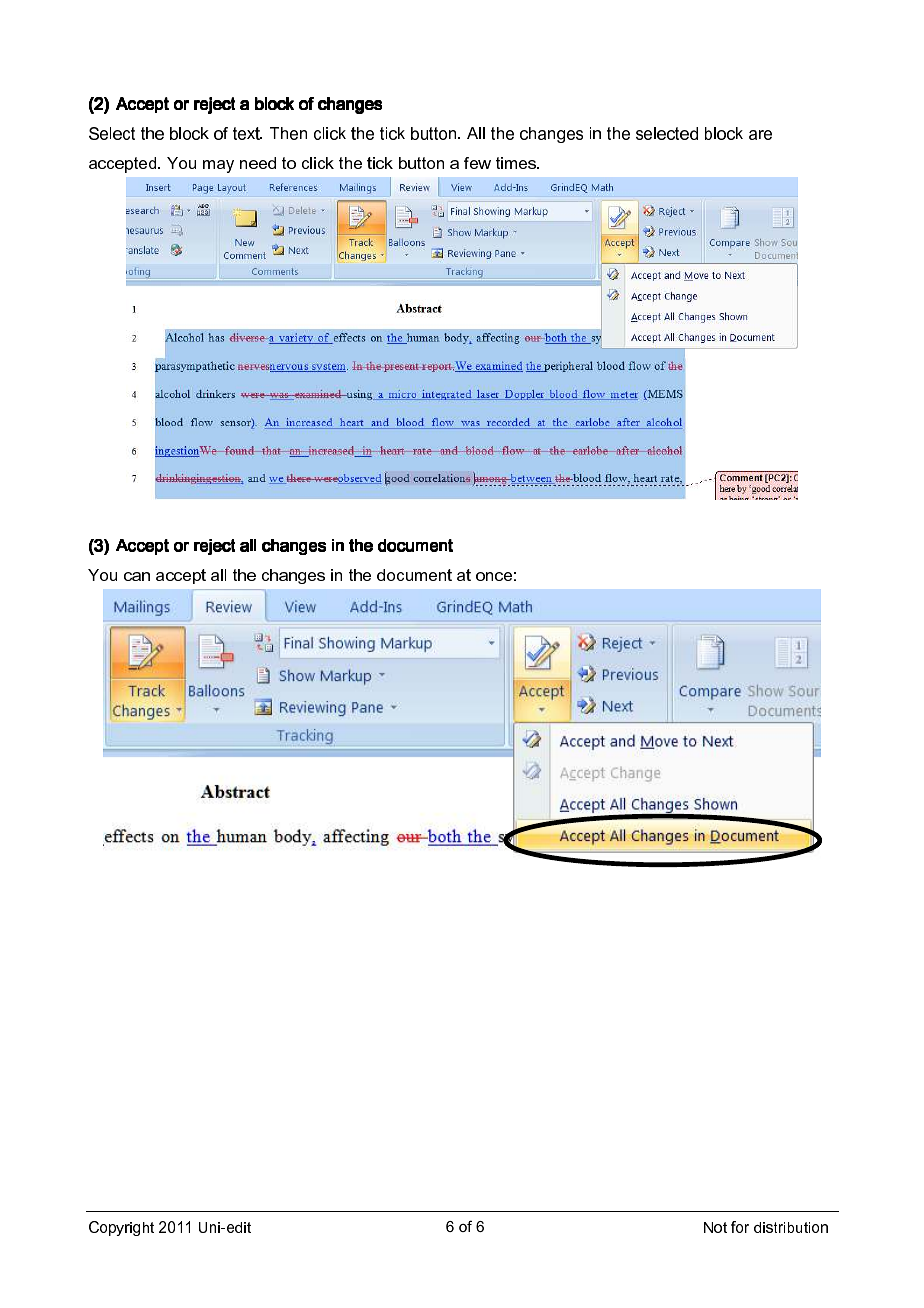  What do you see at coordinates (137, 576) in the screenshot?
I see `can` at bounding box center [137, 576].
